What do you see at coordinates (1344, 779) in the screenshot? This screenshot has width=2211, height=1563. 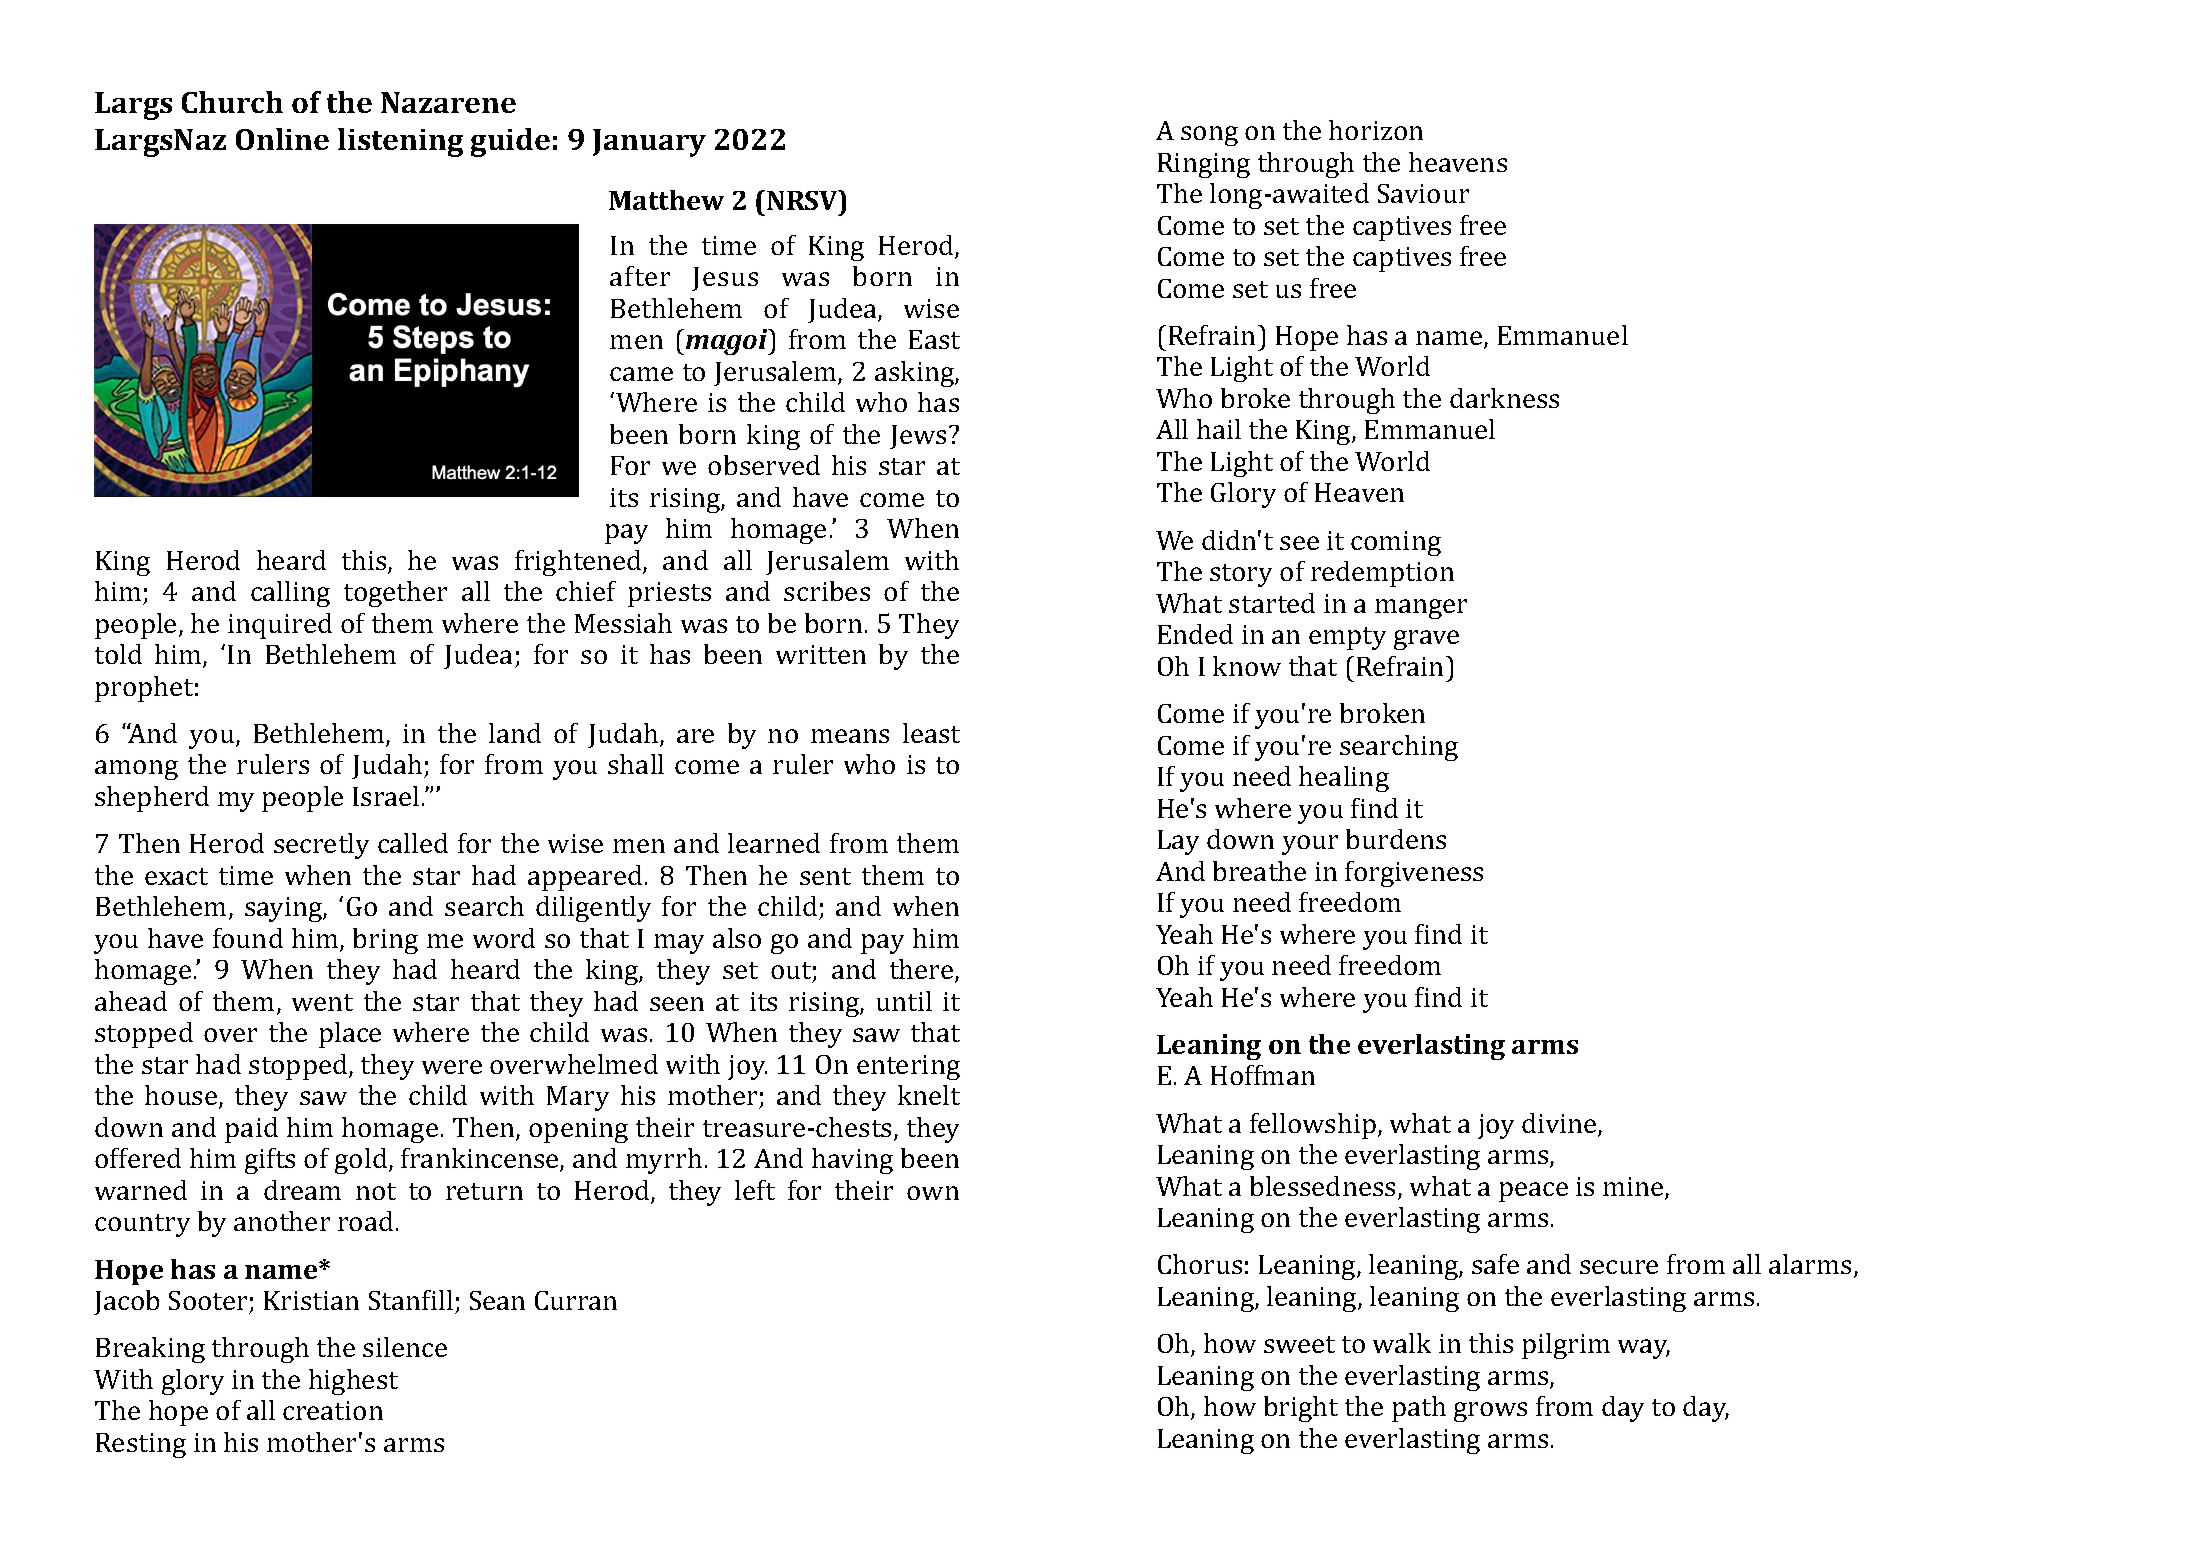 I see `healing` at bounding box center [1344, 779].
